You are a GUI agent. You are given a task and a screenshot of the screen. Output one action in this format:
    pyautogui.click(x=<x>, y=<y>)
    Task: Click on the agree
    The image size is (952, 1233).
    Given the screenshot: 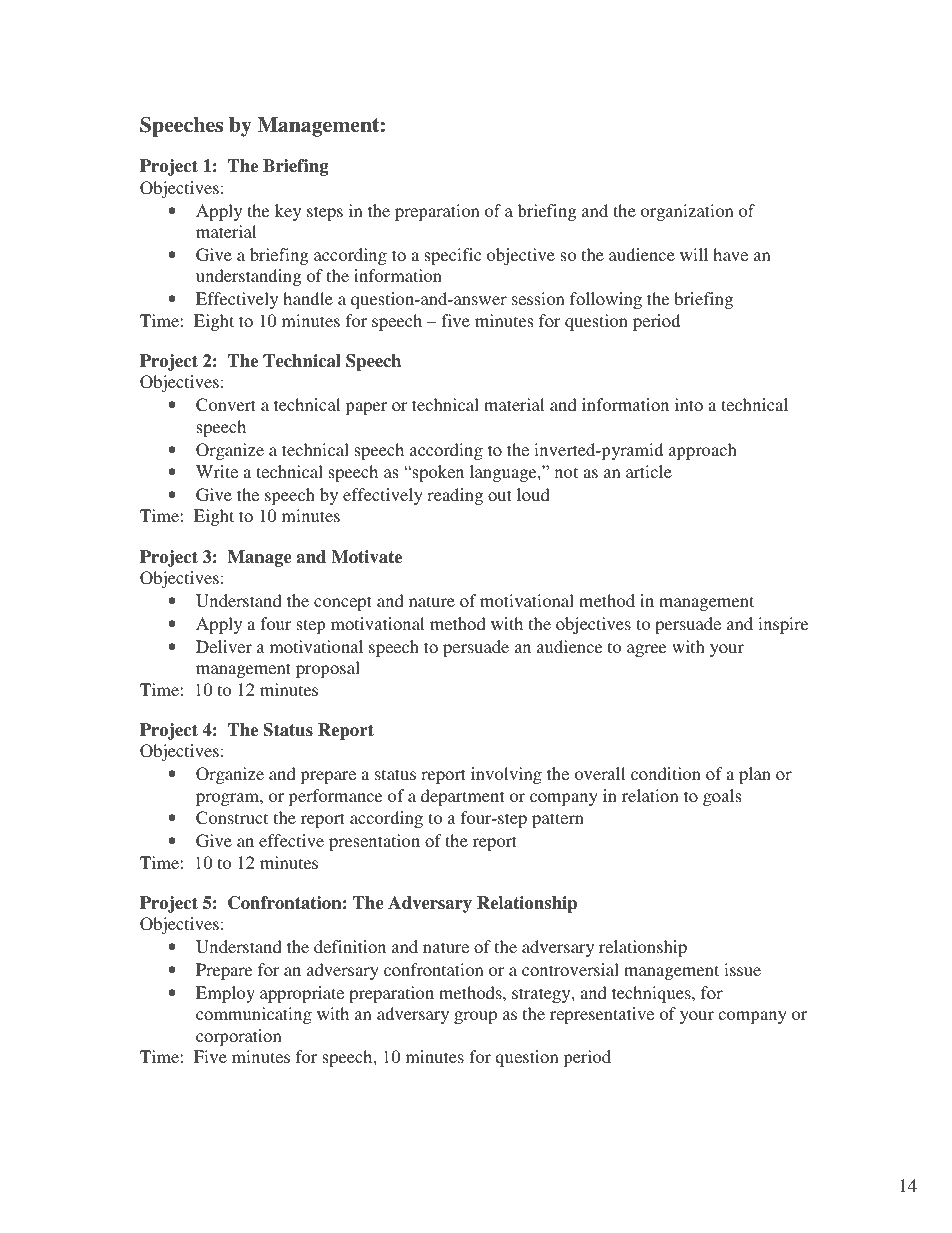 What is the action you would take?
    pyautogui.click(x=646, y=650)
